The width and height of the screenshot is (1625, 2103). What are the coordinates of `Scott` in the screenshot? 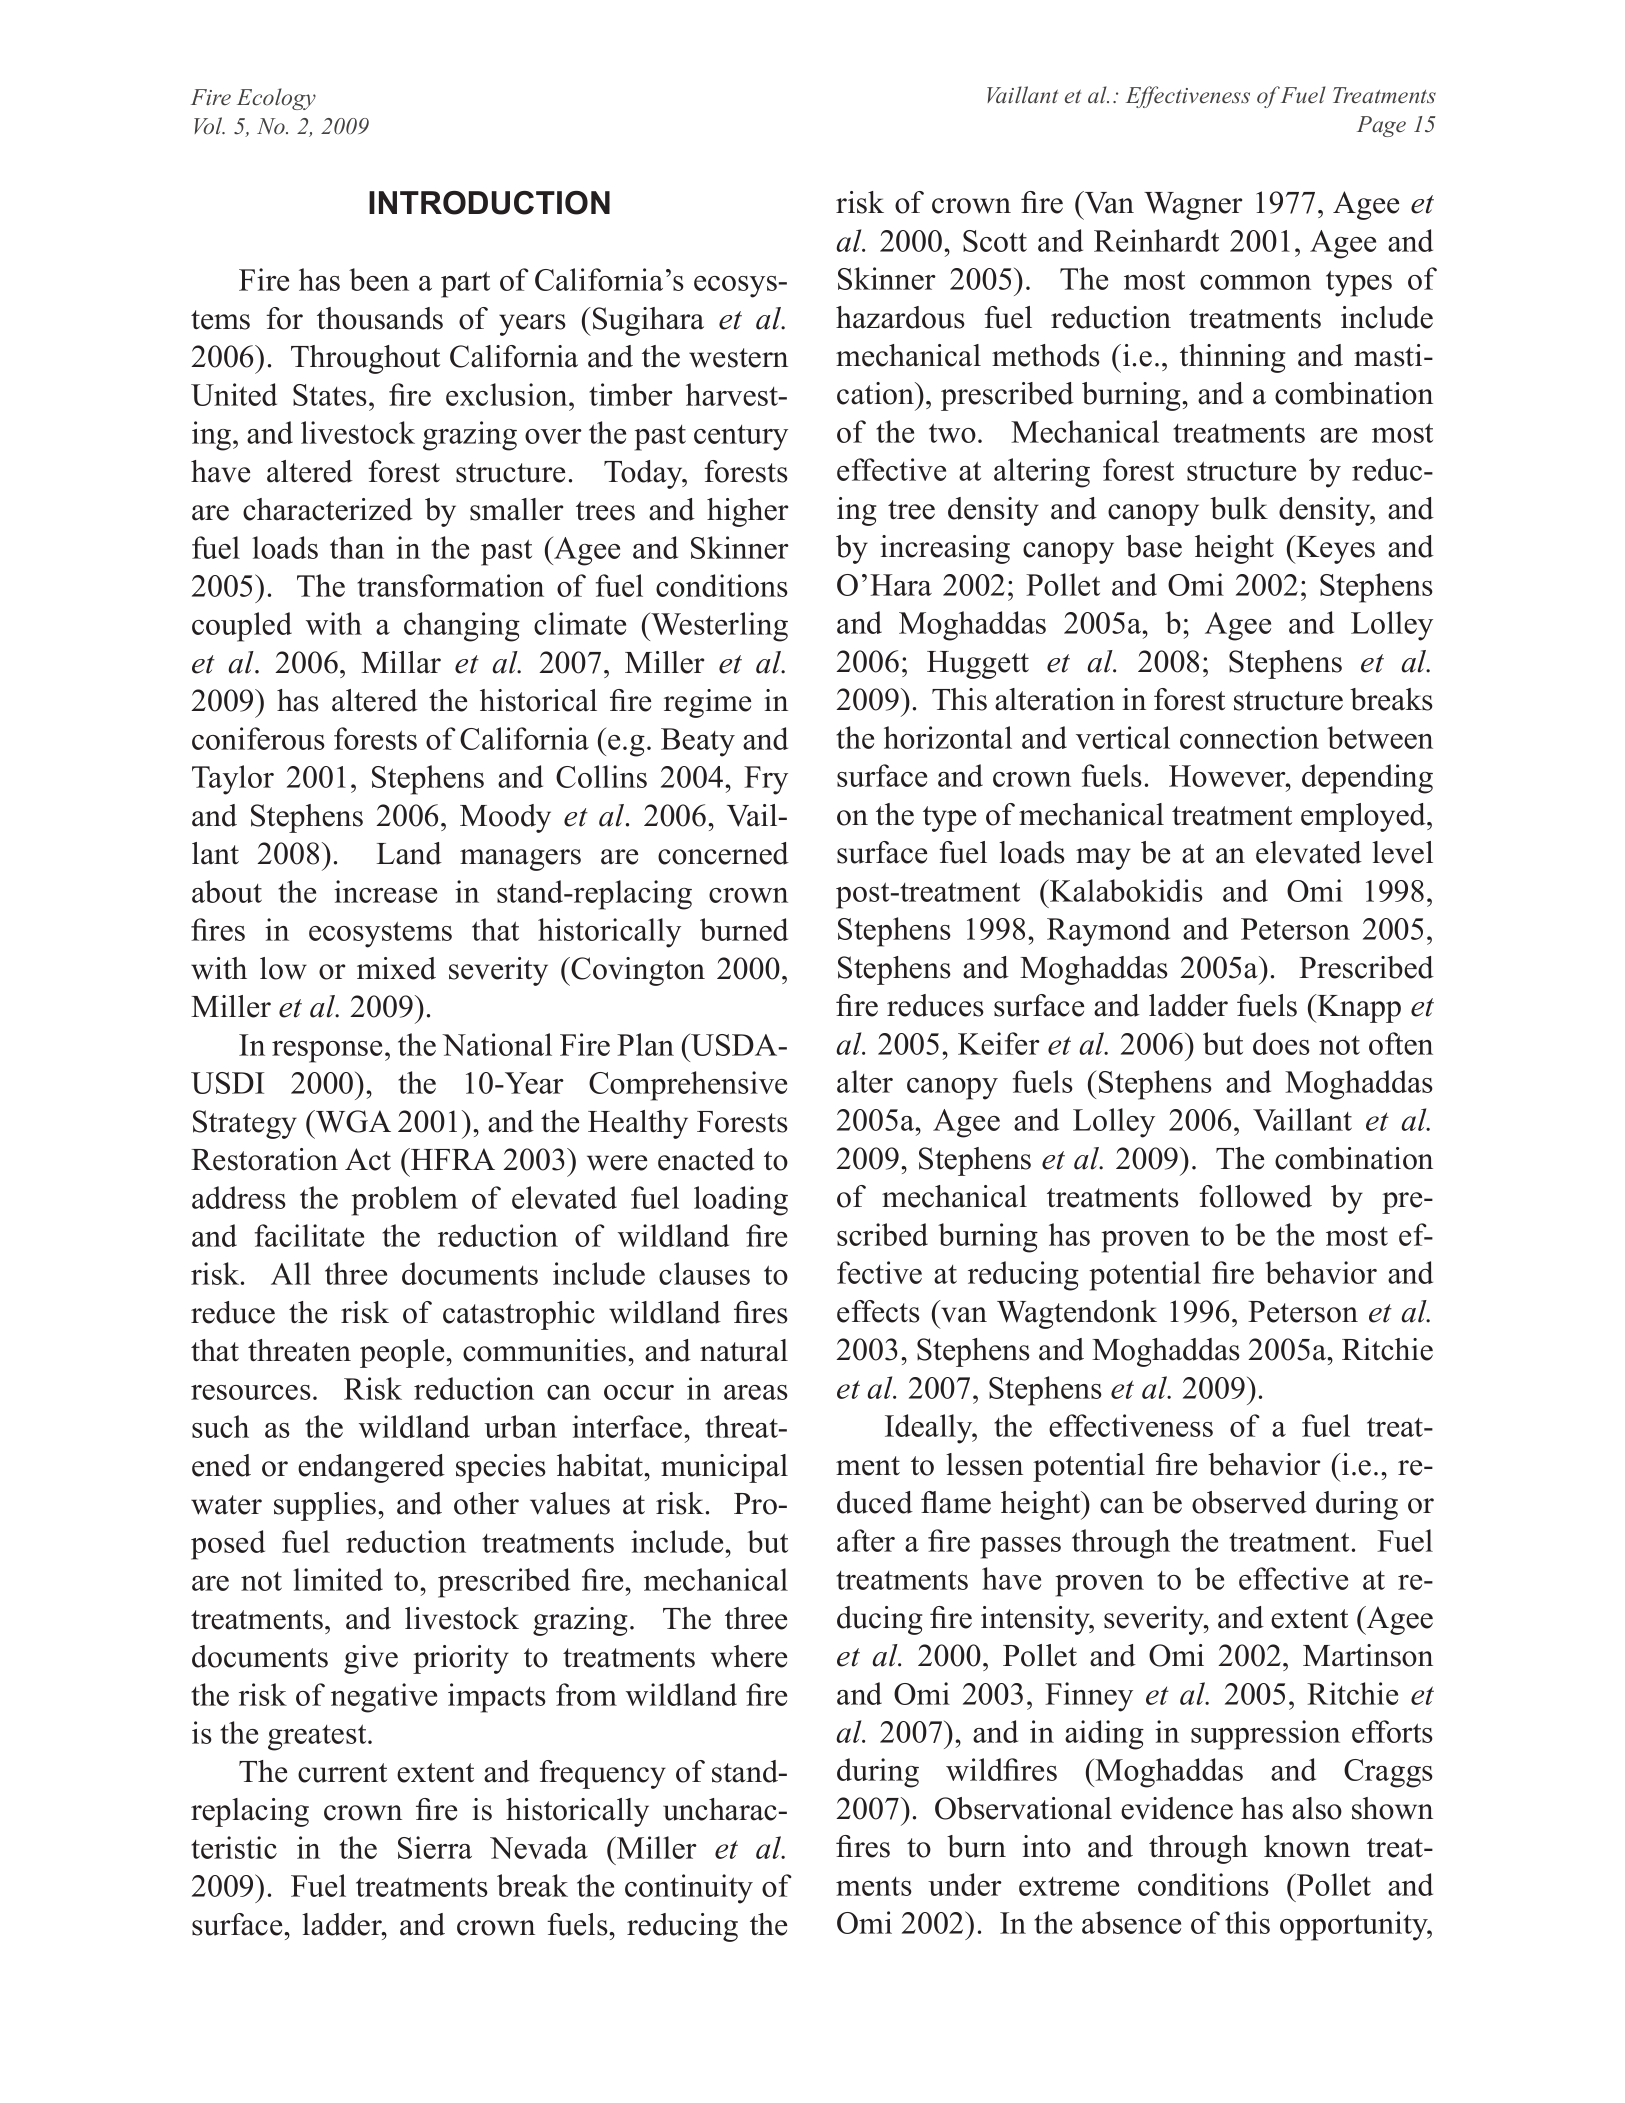 It's located at (995, 241).
